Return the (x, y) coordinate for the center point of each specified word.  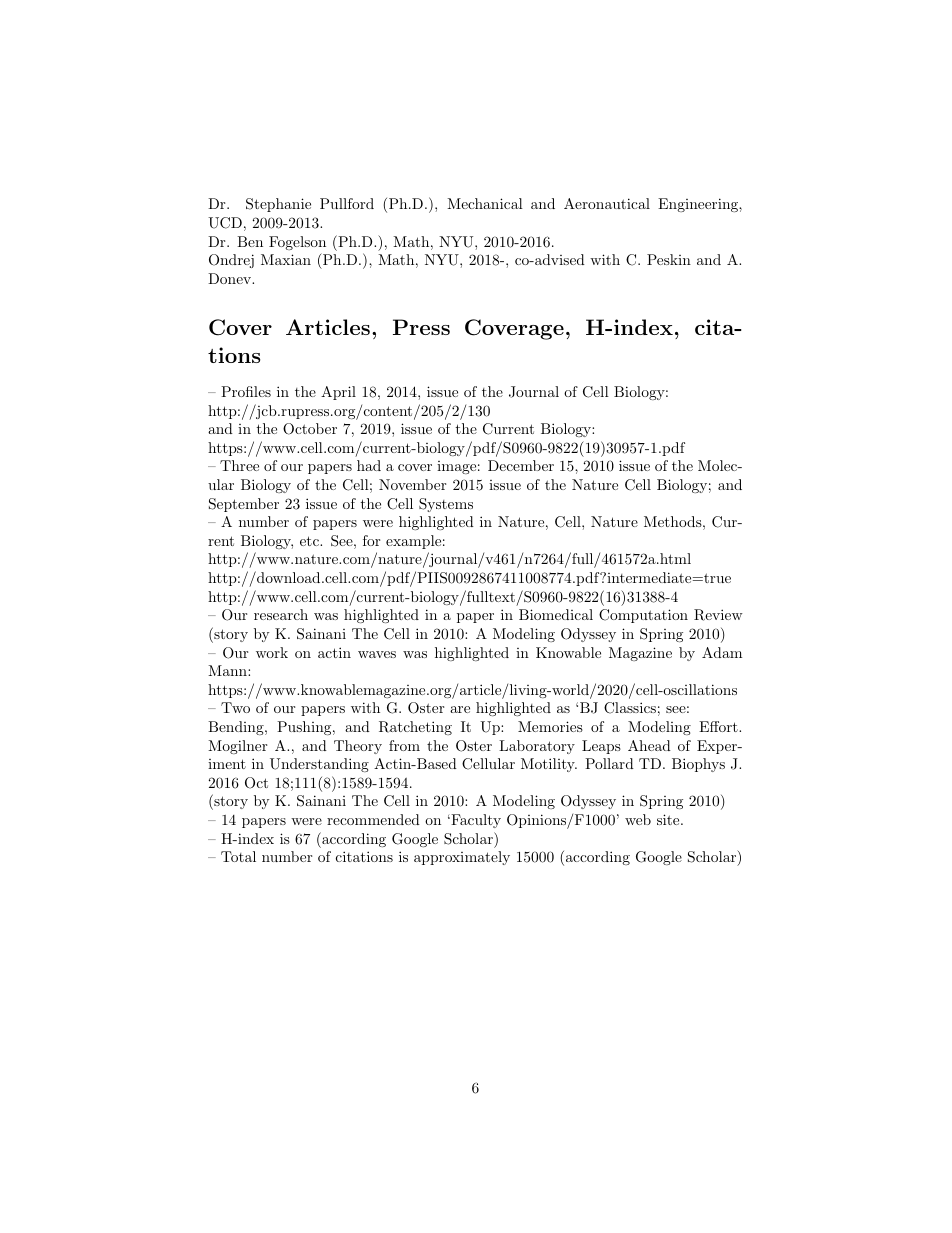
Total (238, 856)
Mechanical (485, 203)
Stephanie (278, 205)
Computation (643, 616)
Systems (446, 505)
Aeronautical (607, 203)
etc (310, 541)
